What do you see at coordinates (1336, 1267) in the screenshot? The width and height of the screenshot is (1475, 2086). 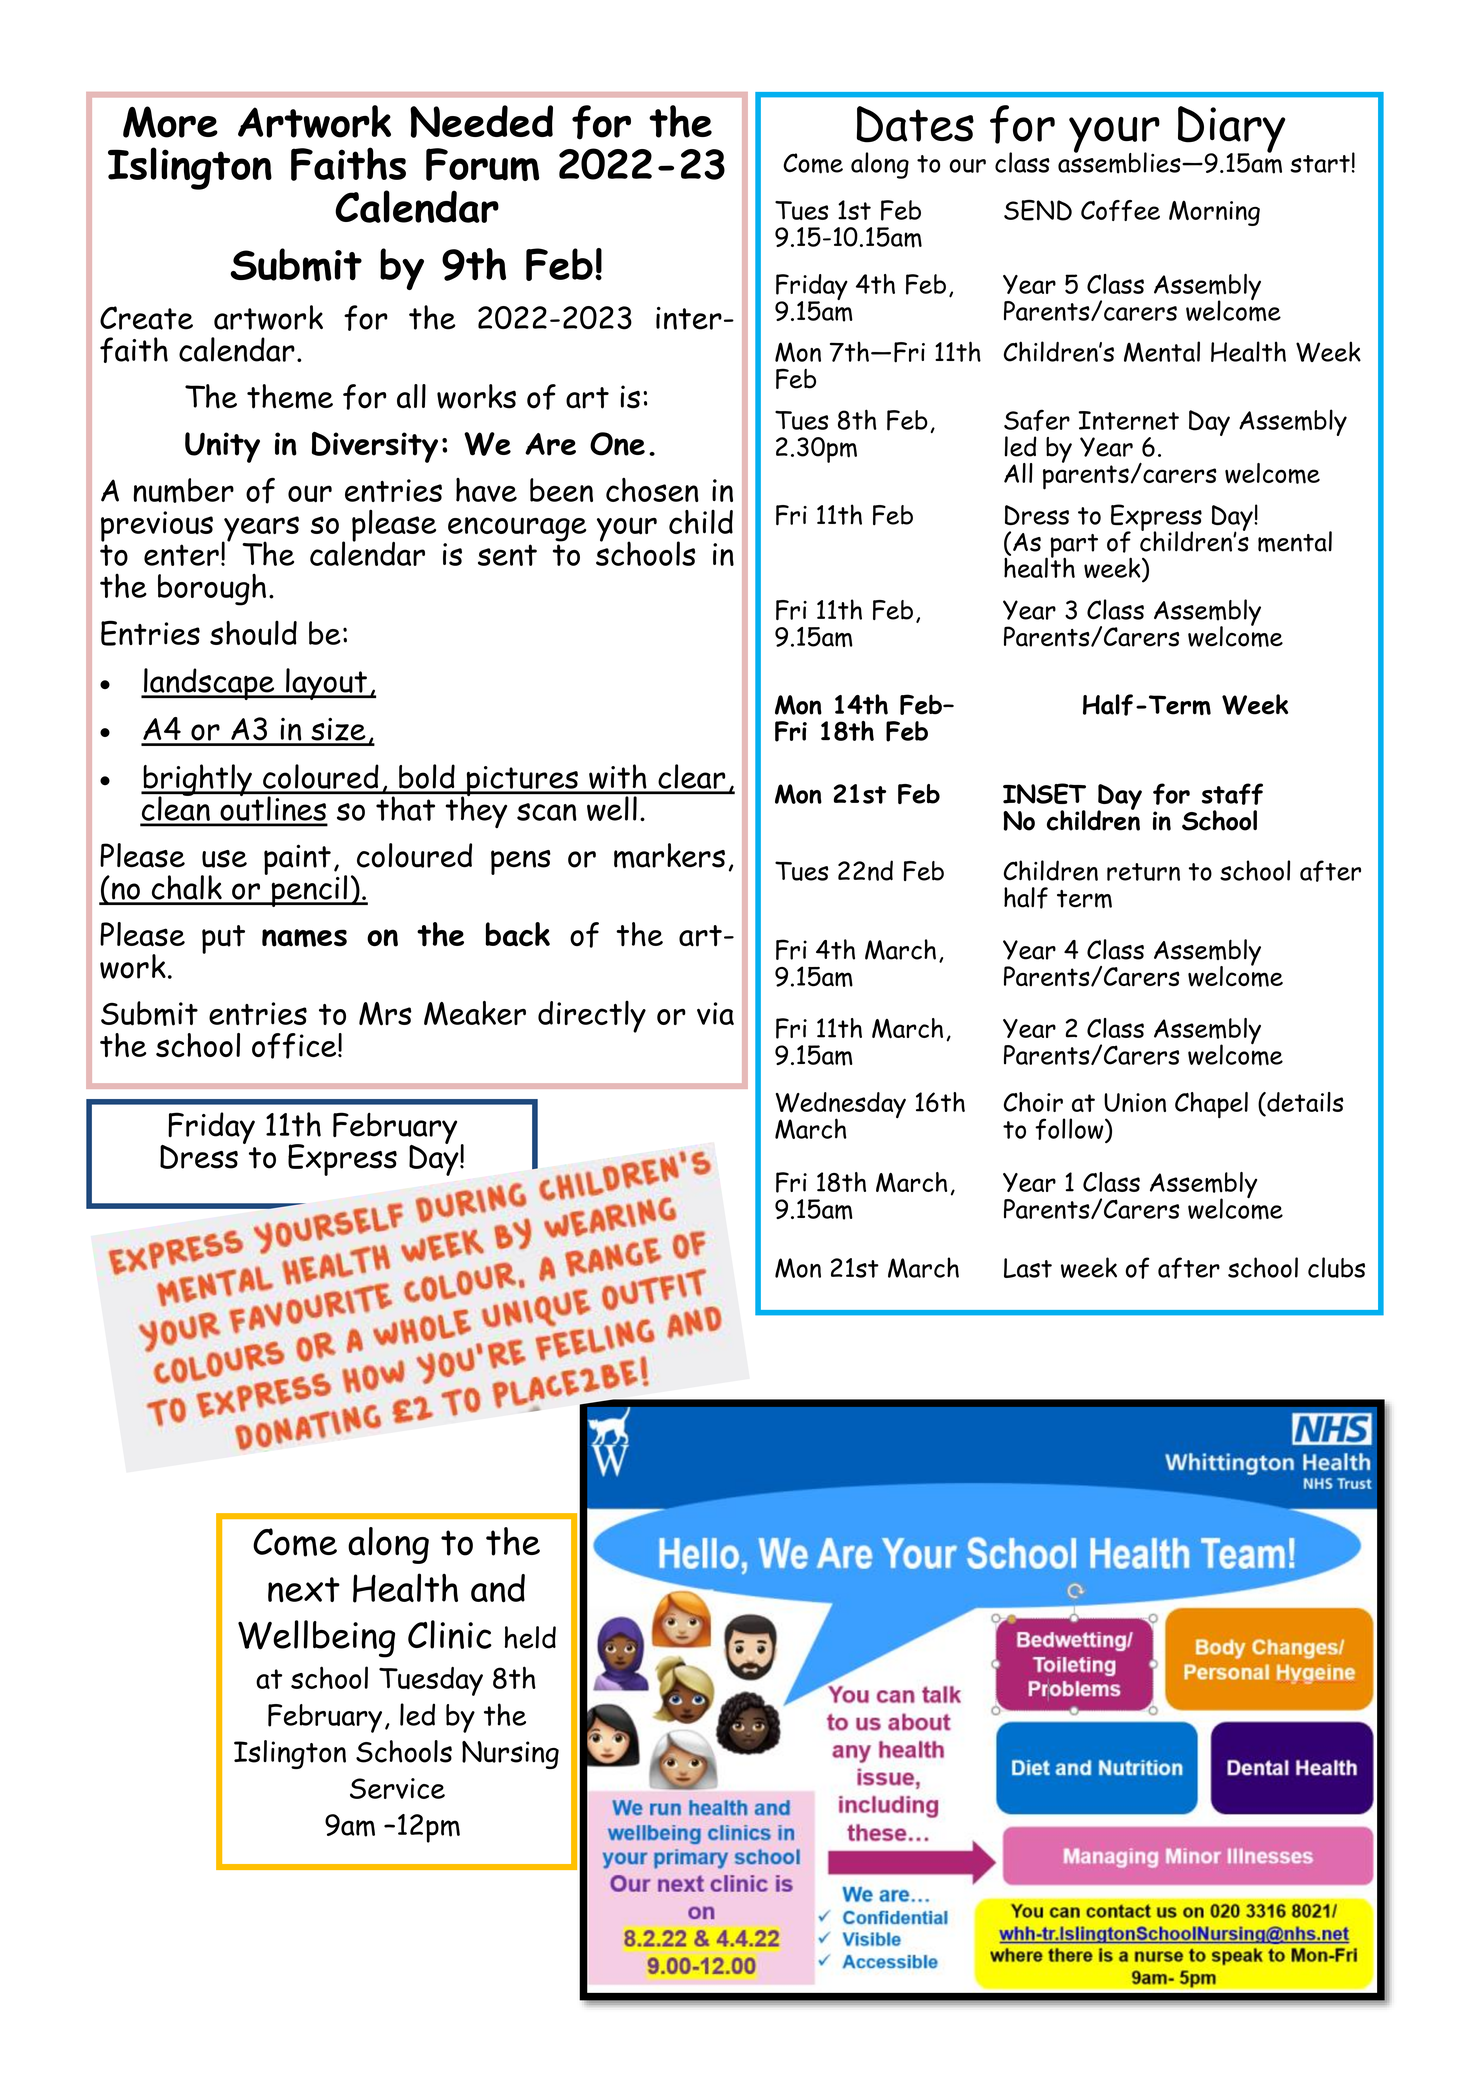 I see `clubs` at bounding box center [1336, 1267].
